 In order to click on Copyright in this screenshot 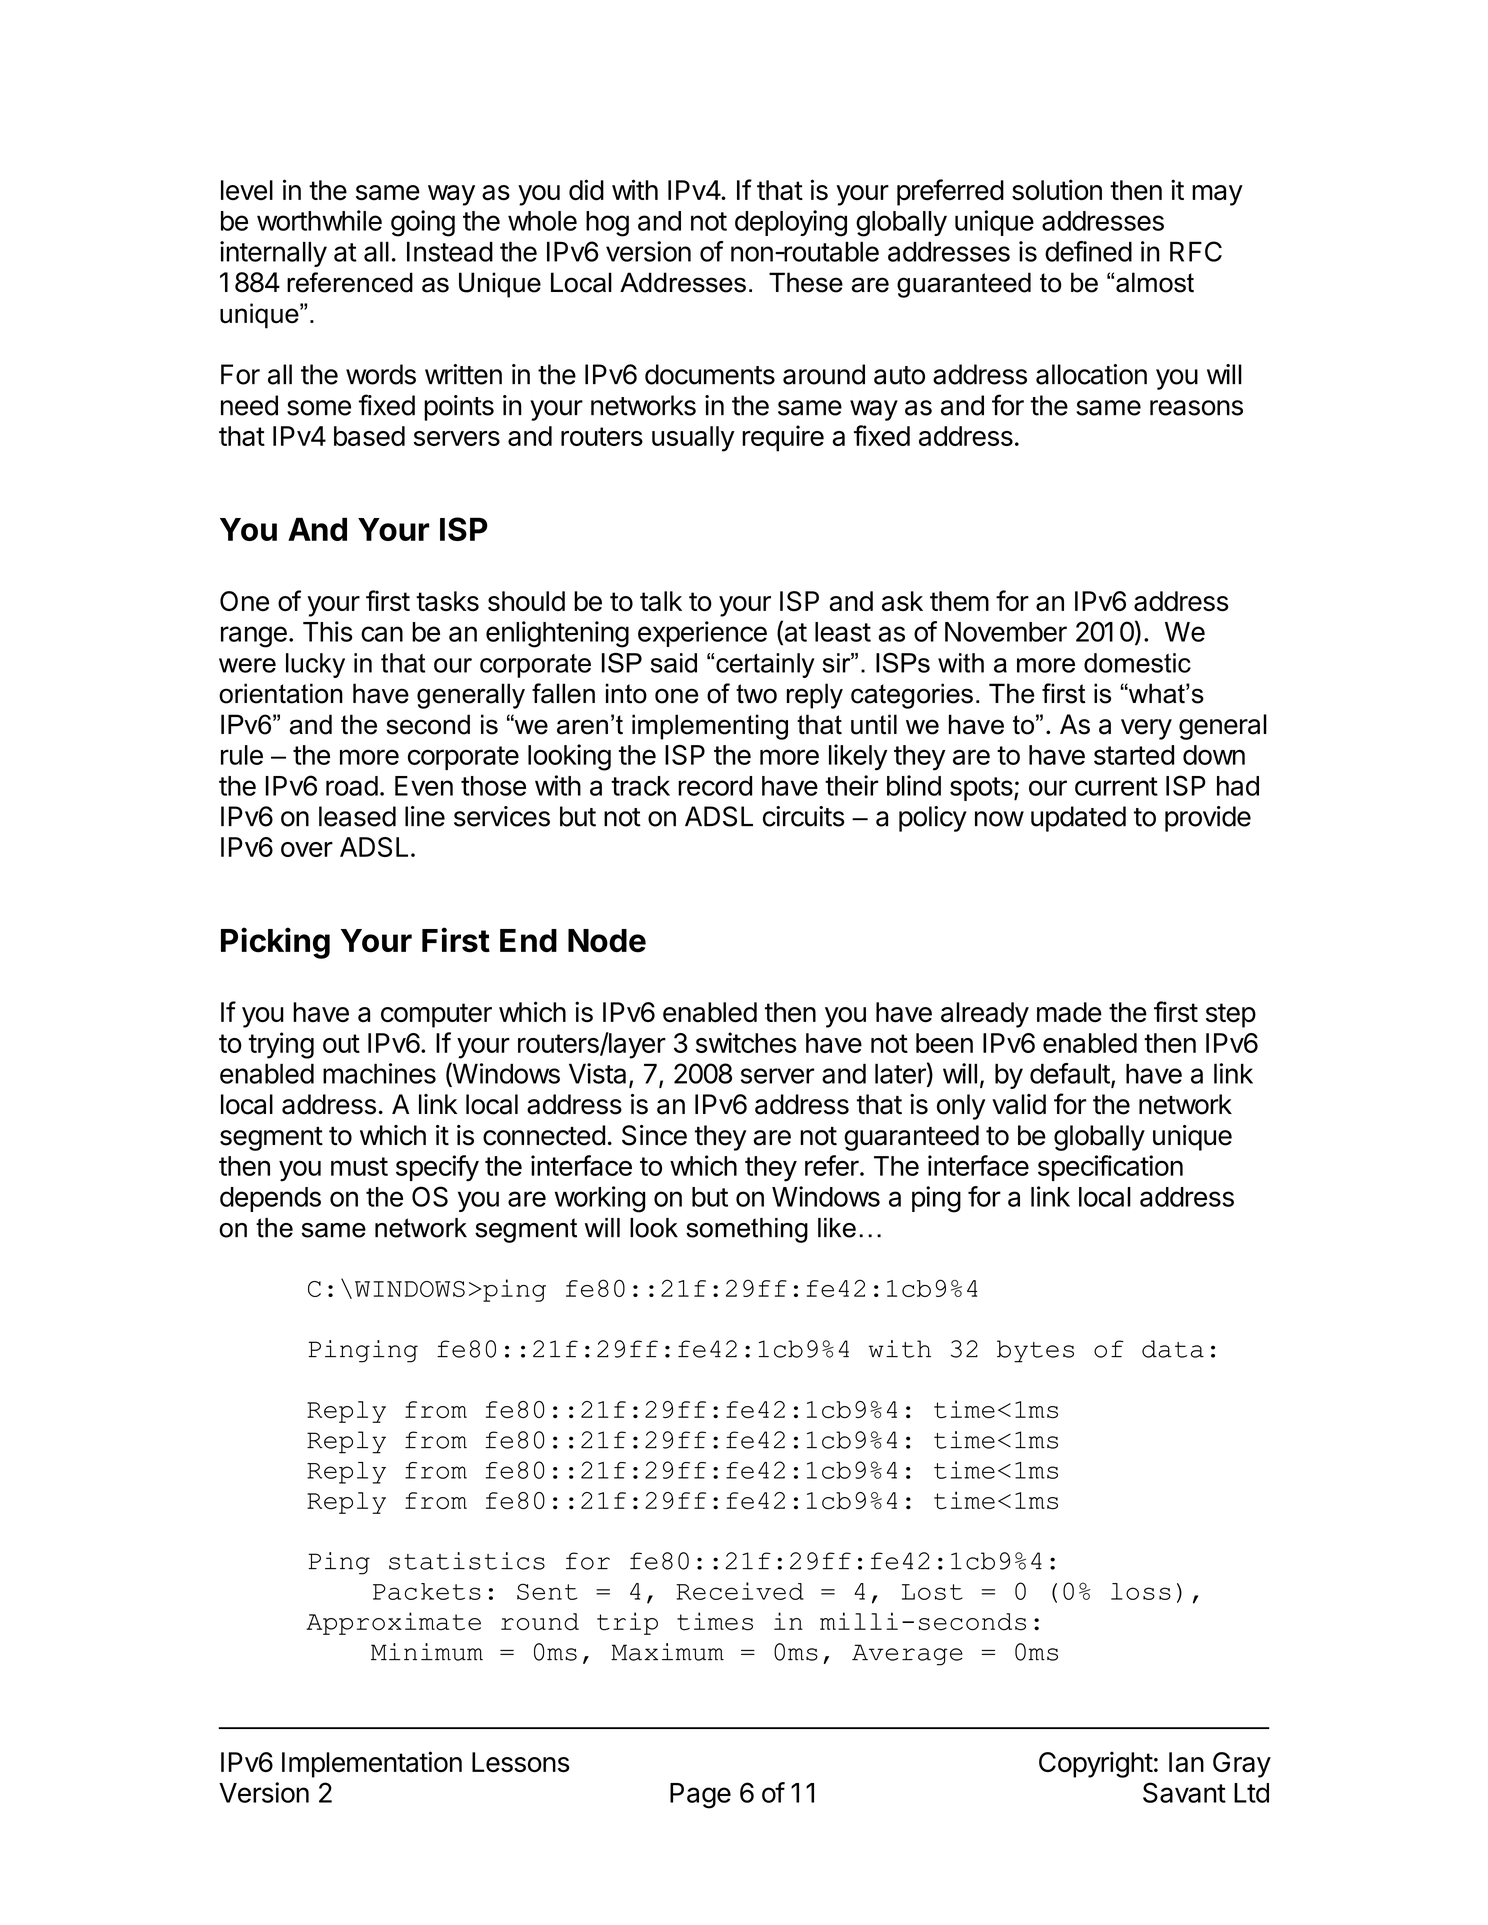, I will do `click(1096, 1764)`.
